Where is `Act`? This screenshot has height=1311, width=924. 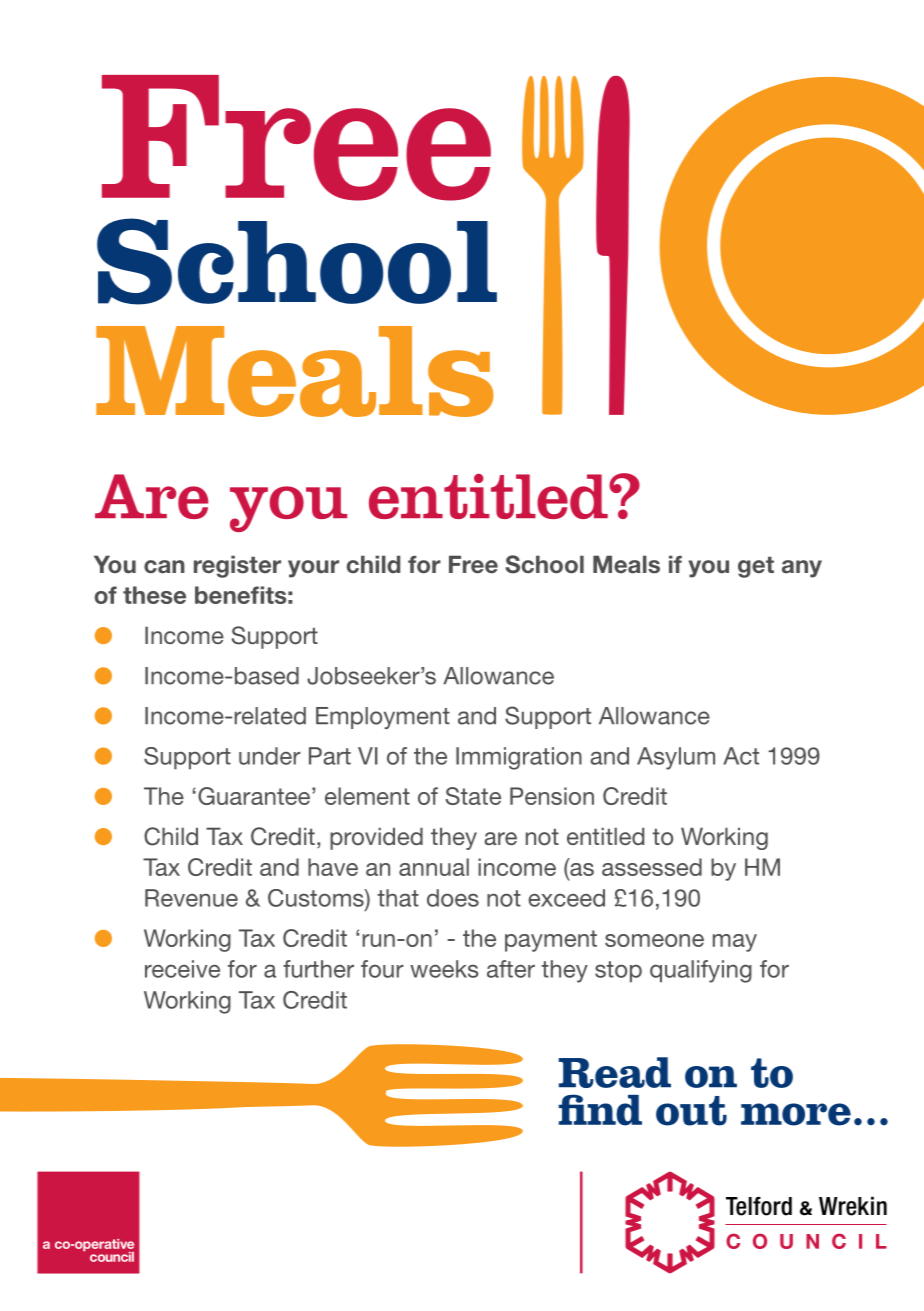
Act is located at coordinates (741, 756).
